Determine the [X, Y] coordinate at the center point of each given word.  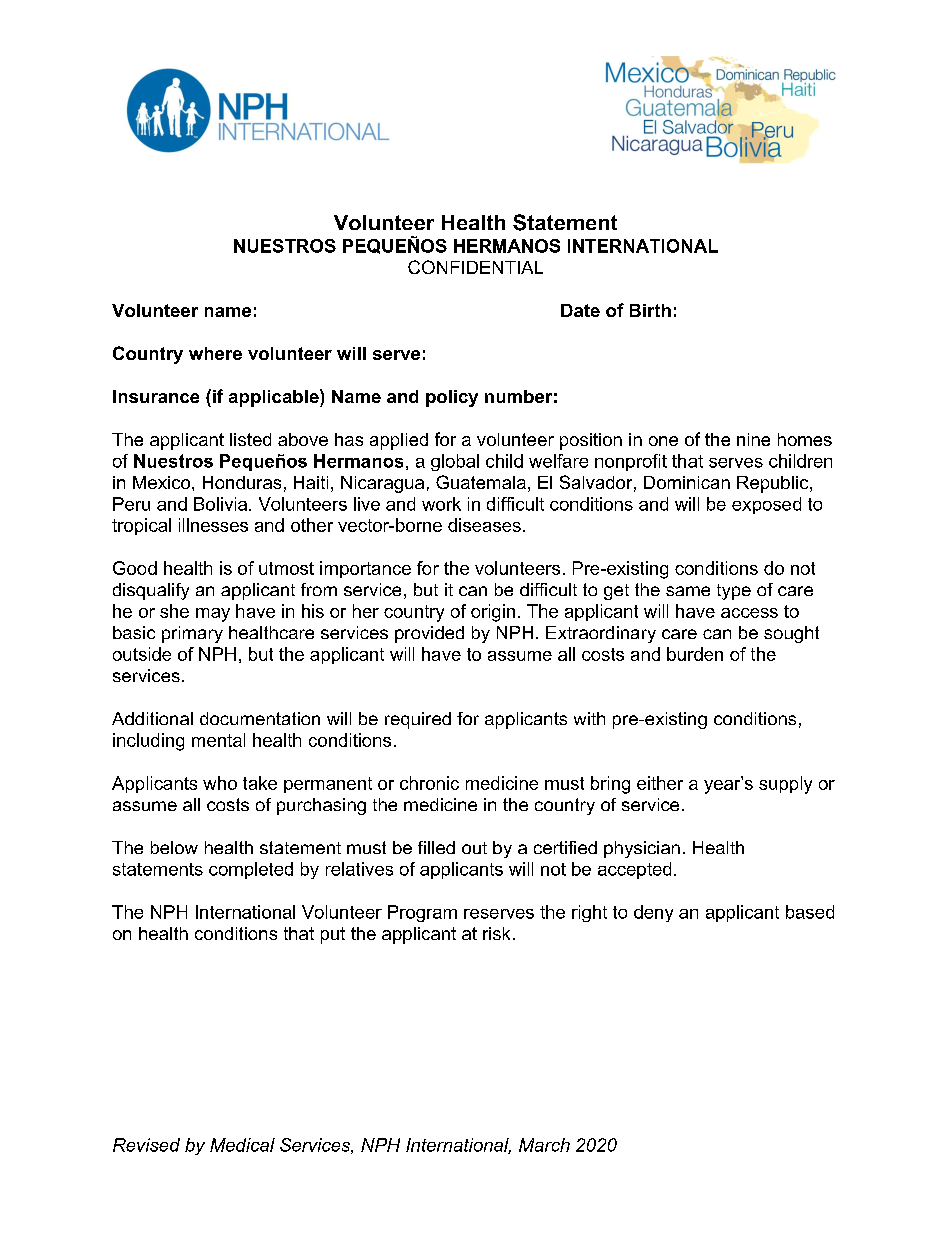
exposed [766, 505]
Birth [650, 310]
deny [653, 913]
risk [496, 933]
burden [695, 654]
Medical [242, 1145]
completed [251, 870]
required [418, 720]
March [544, 1145]
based [810, 912]
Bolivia [222, 504]
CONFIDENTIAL [475, 267]
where [215, 353]
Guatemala [481, 482]
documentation [260, 718]
